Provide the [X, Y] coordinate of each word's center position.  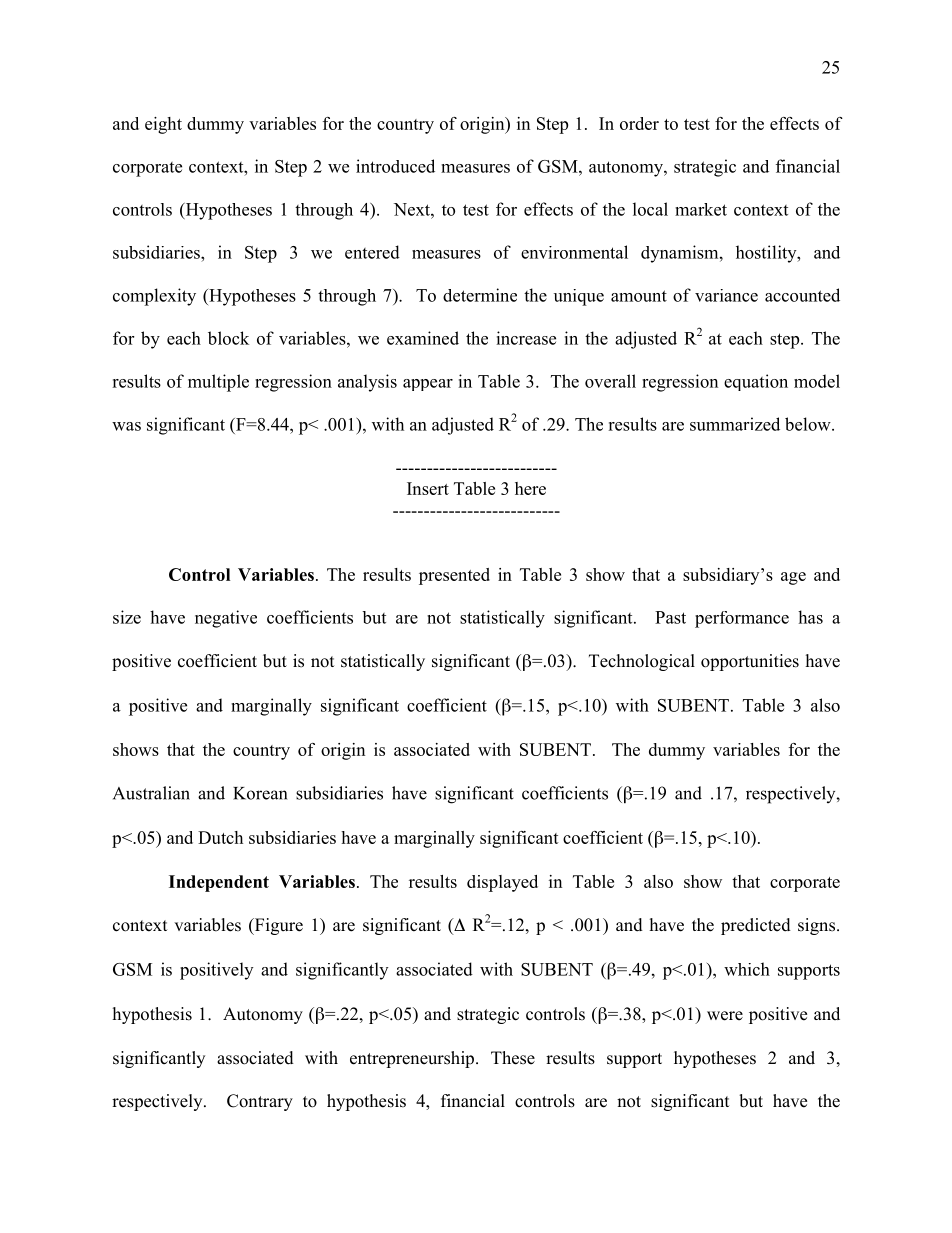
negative [226, 619]
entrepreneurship [412, 1059]
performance [742, 619]
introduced [395, 166]
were [725, 1016]
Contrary [260, 1102]
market [701, 209]
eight [163, 125]
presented [454, 576]
